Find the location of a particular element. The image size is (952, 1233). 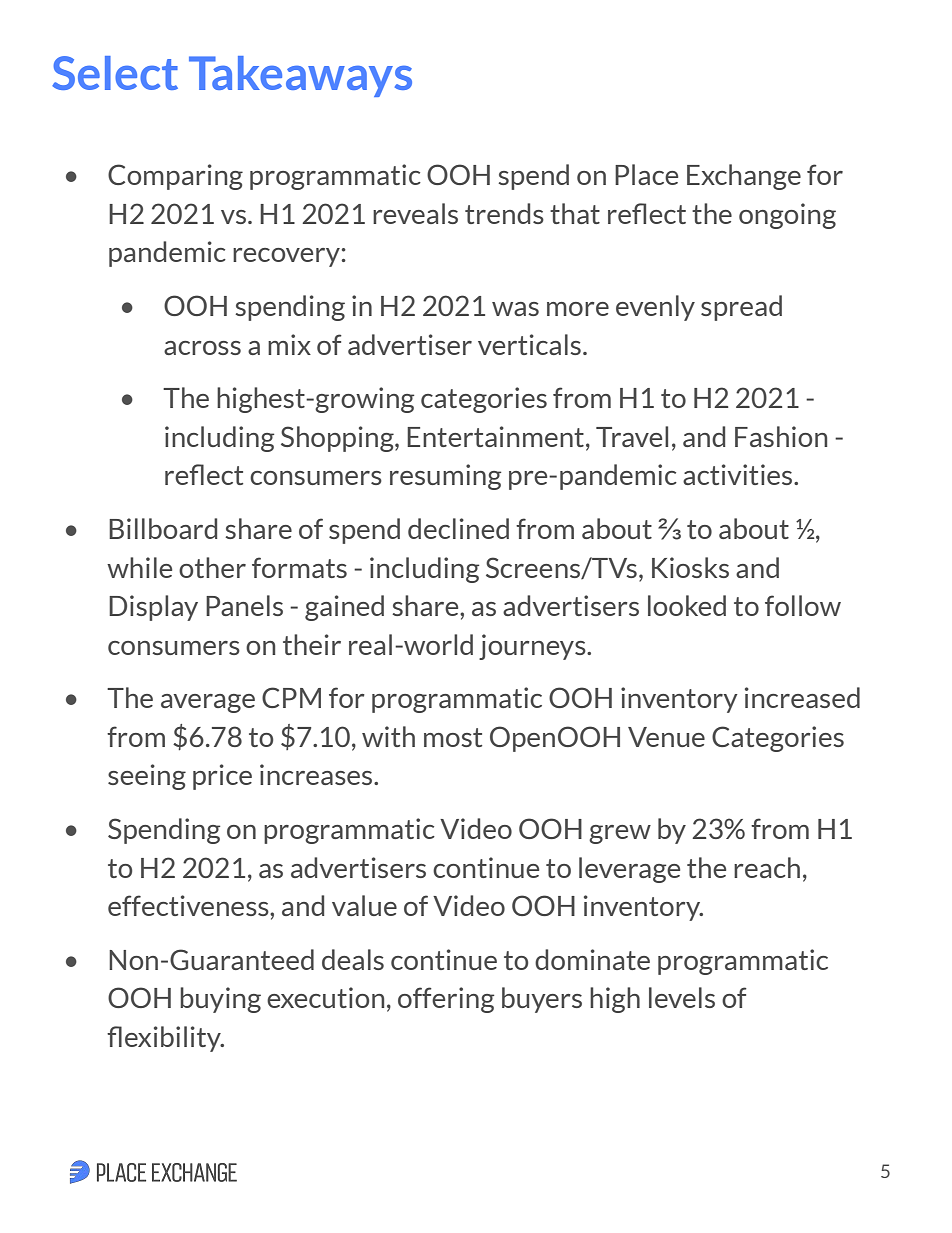

across is located at coordinates (202, 348).
